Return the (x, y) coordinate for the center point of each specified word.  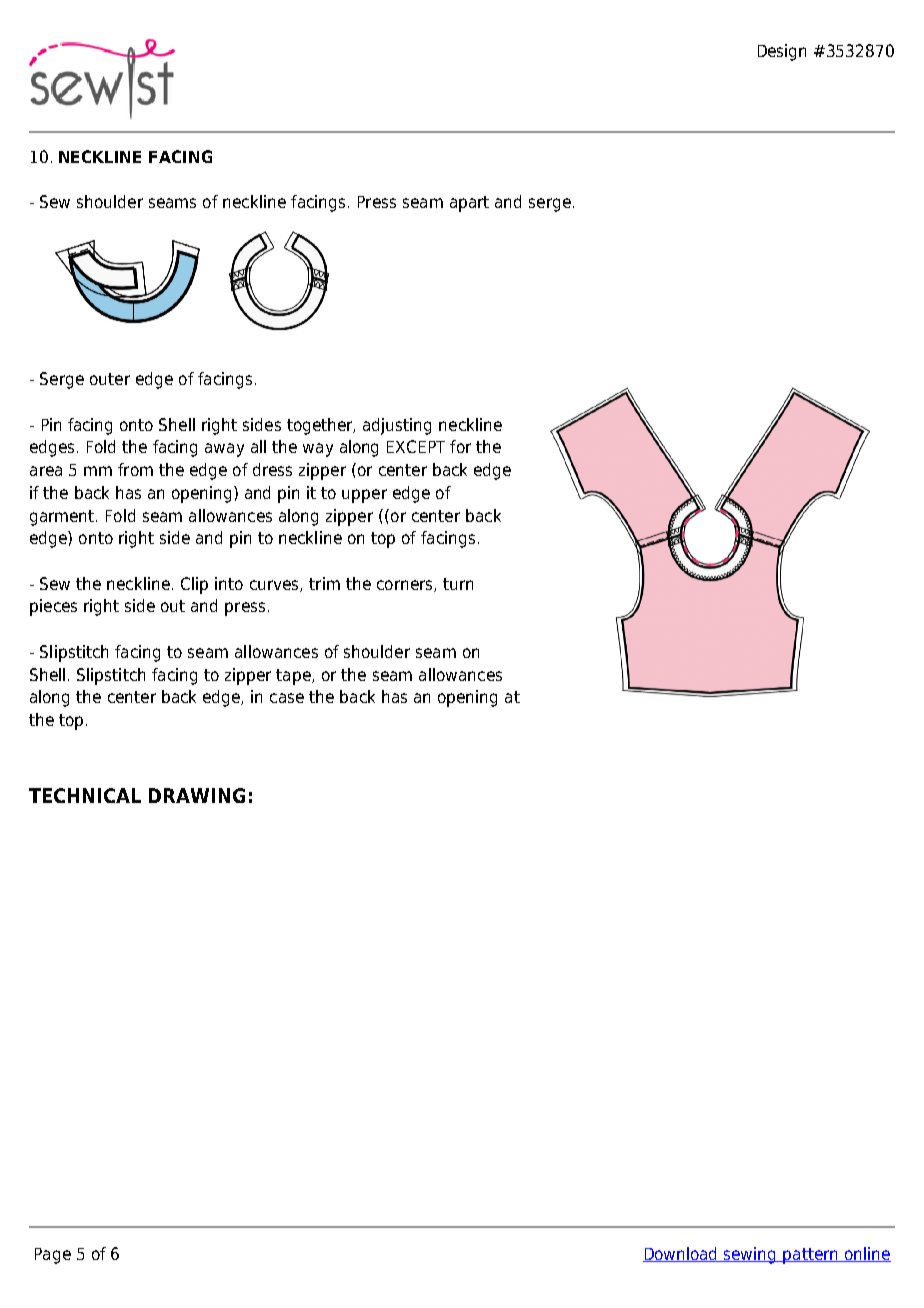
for (460, 446)
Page (53, 1256)
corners (406, 586)
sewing (750, 1255)
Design (782, 52)
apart (469, 204)
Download (681, 1254)
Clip (194, 585)
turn (458, 584)
